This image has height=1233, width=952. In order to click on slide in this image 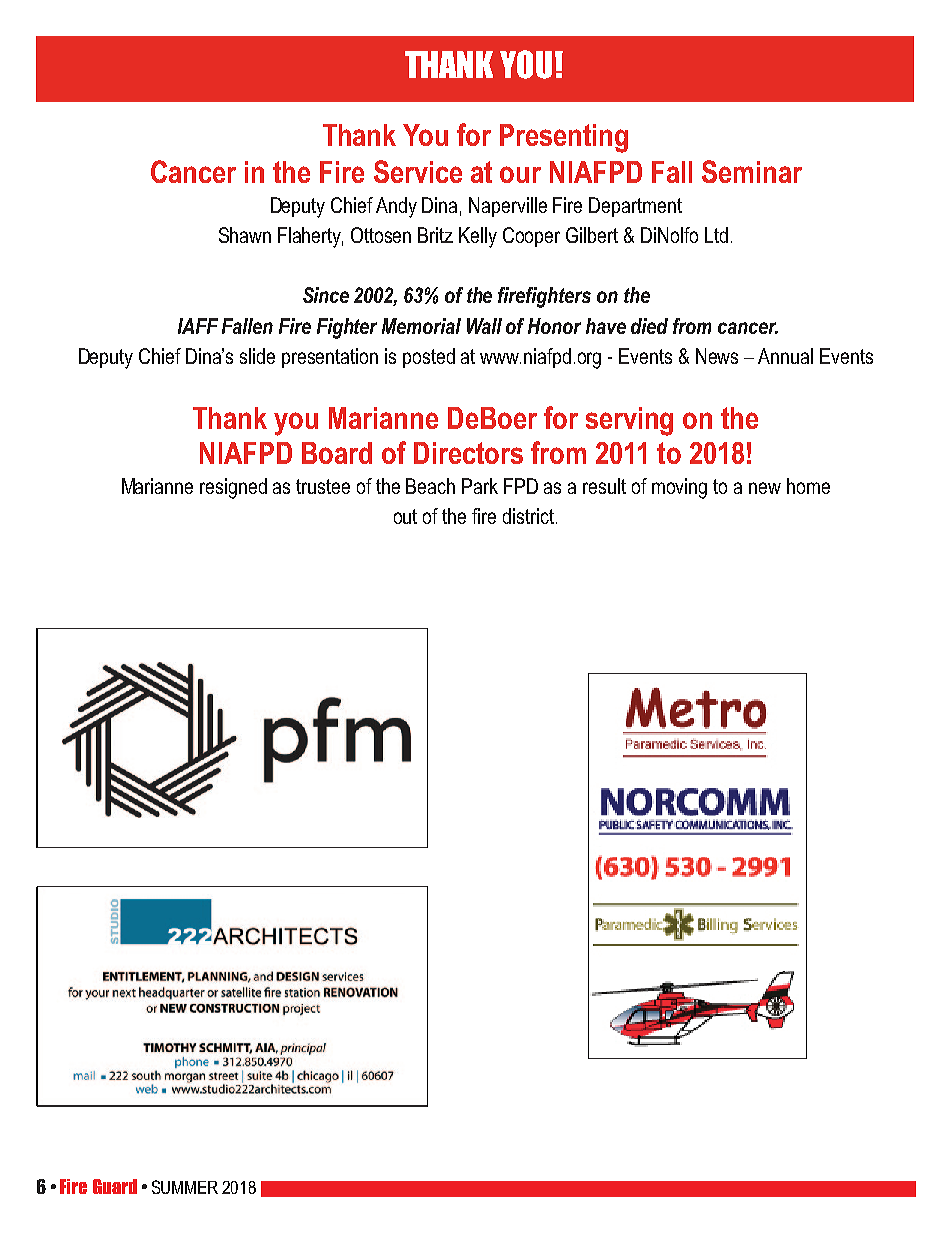, I will do `click(257, 356)`.
